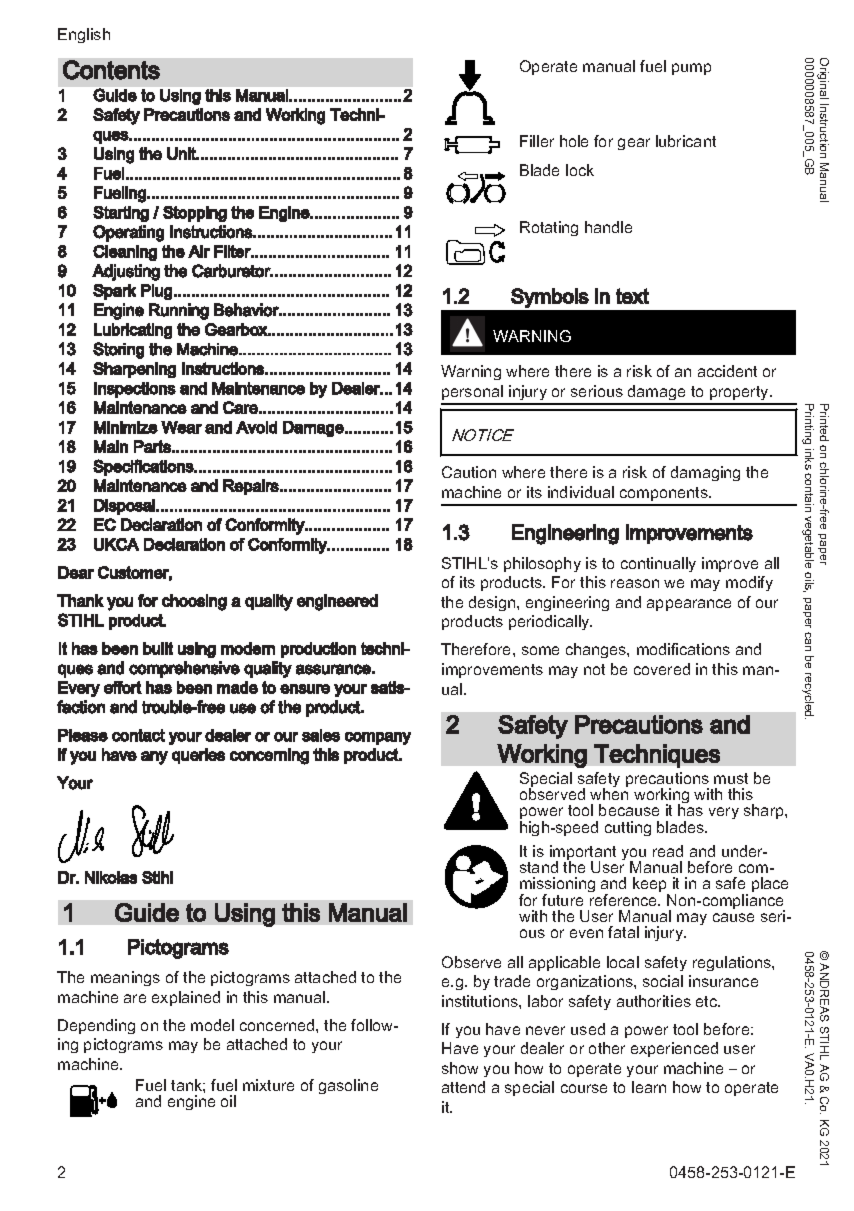 The image size is (854, 1211). Describe the element at coordinates (493, 603) in the image. I see `design` at that location.
